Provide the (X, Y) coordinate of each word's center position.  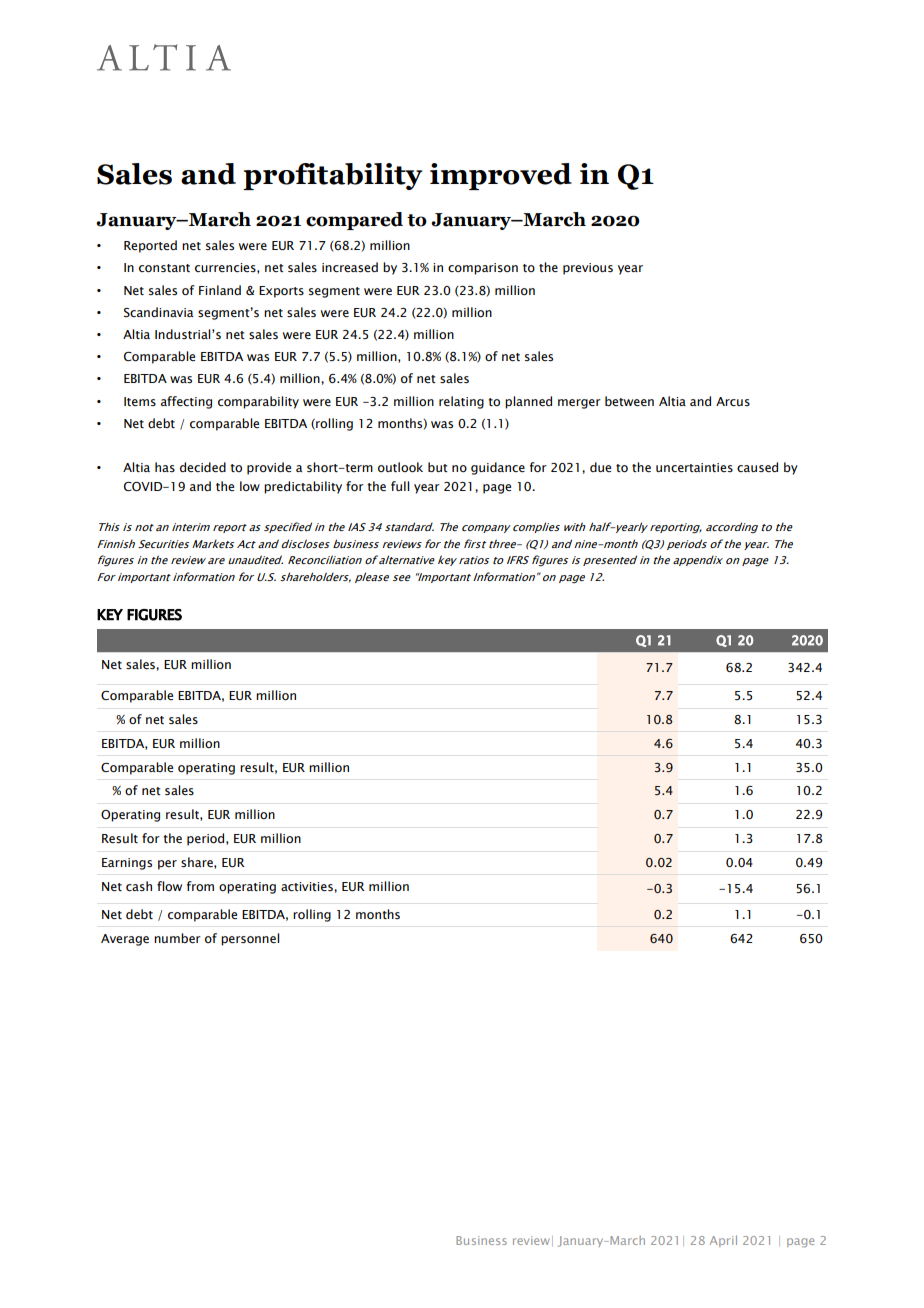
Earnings (127, 864)
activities (308, 886)
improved (501, 176)
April (723, 1241)
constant (164, 268)
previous (588, 269)
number (177, 938)
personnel (250, 939)
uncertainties (694, 467)
